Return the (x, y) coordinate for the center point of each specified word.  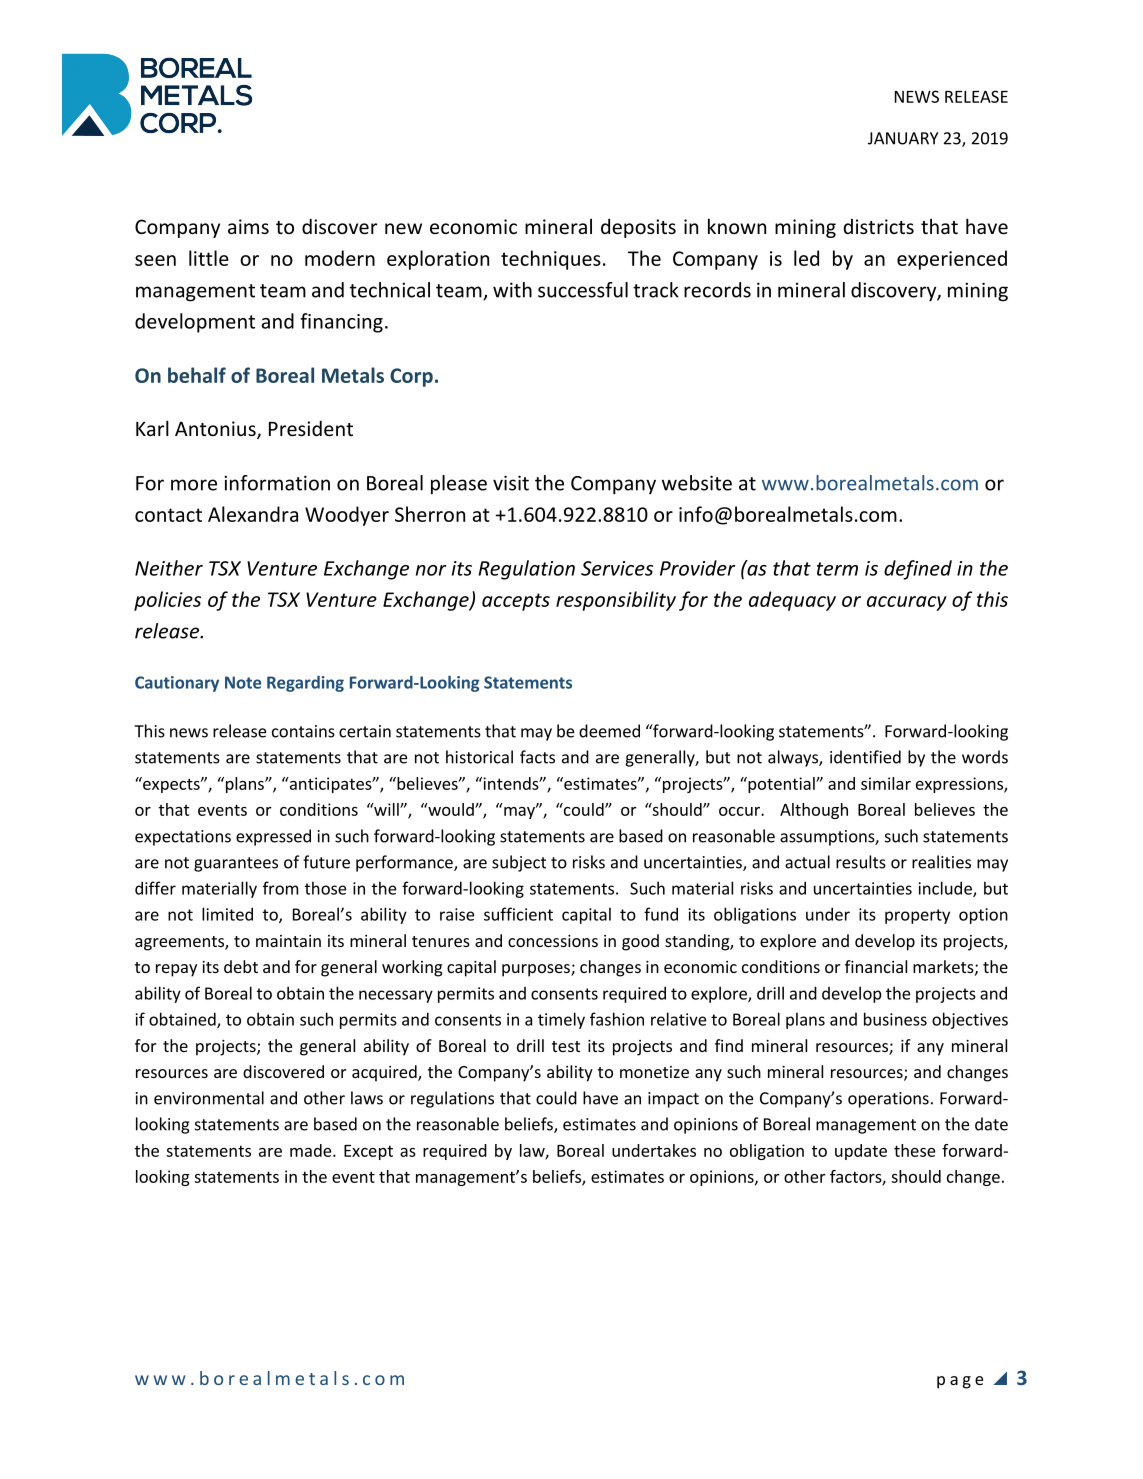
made (312, 1150)
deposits (638, 228)
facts (537, 757)
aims (248, 226)
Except (368, 1152)
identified (865, 757)
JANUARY (903, 138)
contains (303, 731)
